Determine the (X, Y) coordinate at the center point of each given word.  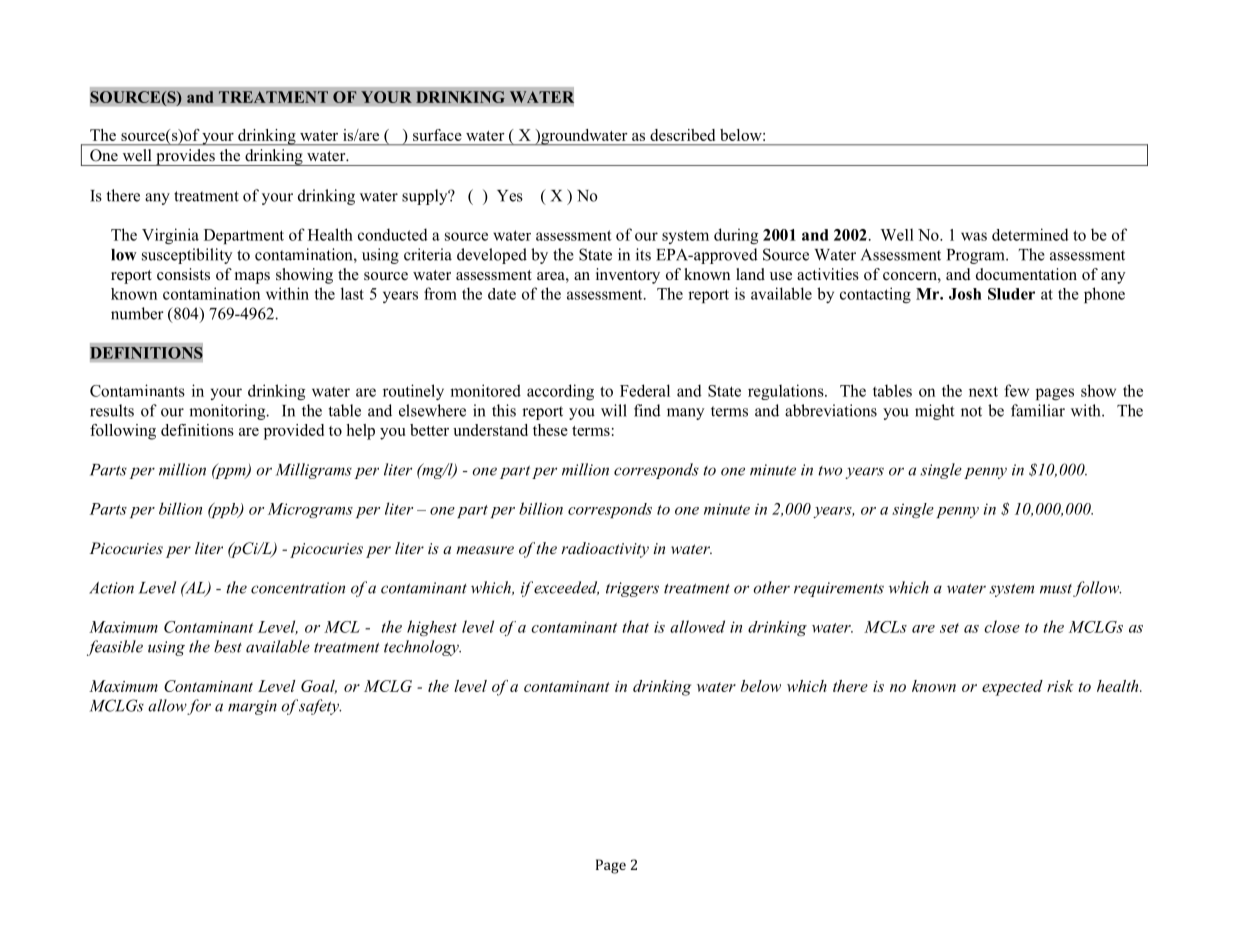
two (830, 471)
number (137, 313)
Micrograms (310, 510)
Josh (965, 294)
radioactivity (605, 550)
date (502, 294)
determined (1030, 234)
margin (252, 707)
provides (185, 157)
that (635, 626)
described (682, 135)
